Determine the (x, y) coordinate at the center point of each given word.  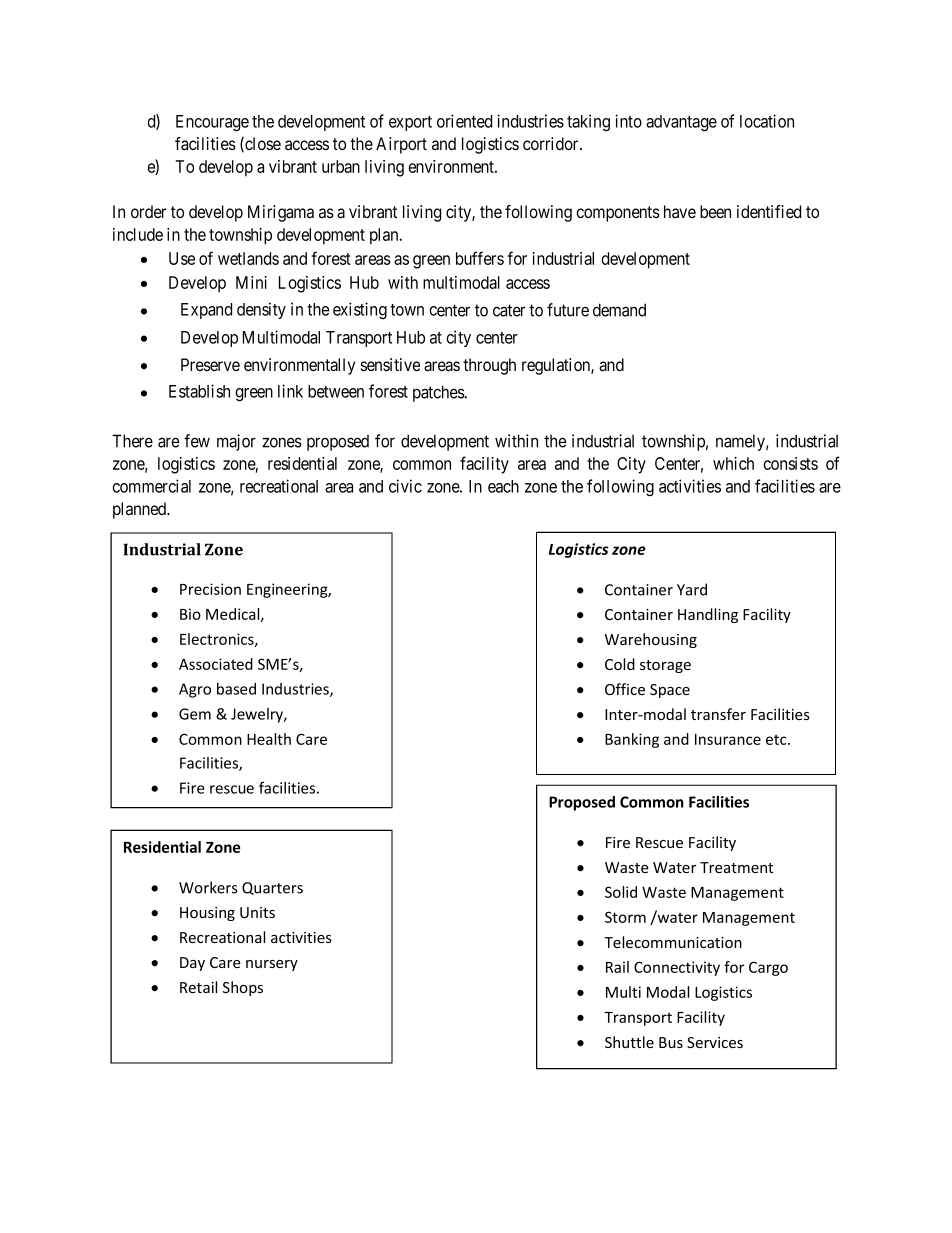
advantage (681, 123)
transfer (718, 714)
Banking (632, 740)
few (197, 441)
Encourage (212, 123)
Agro (195, 690)
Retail (198, 987)
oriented (464, 121)
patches (439, 393)
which (733, 463)
